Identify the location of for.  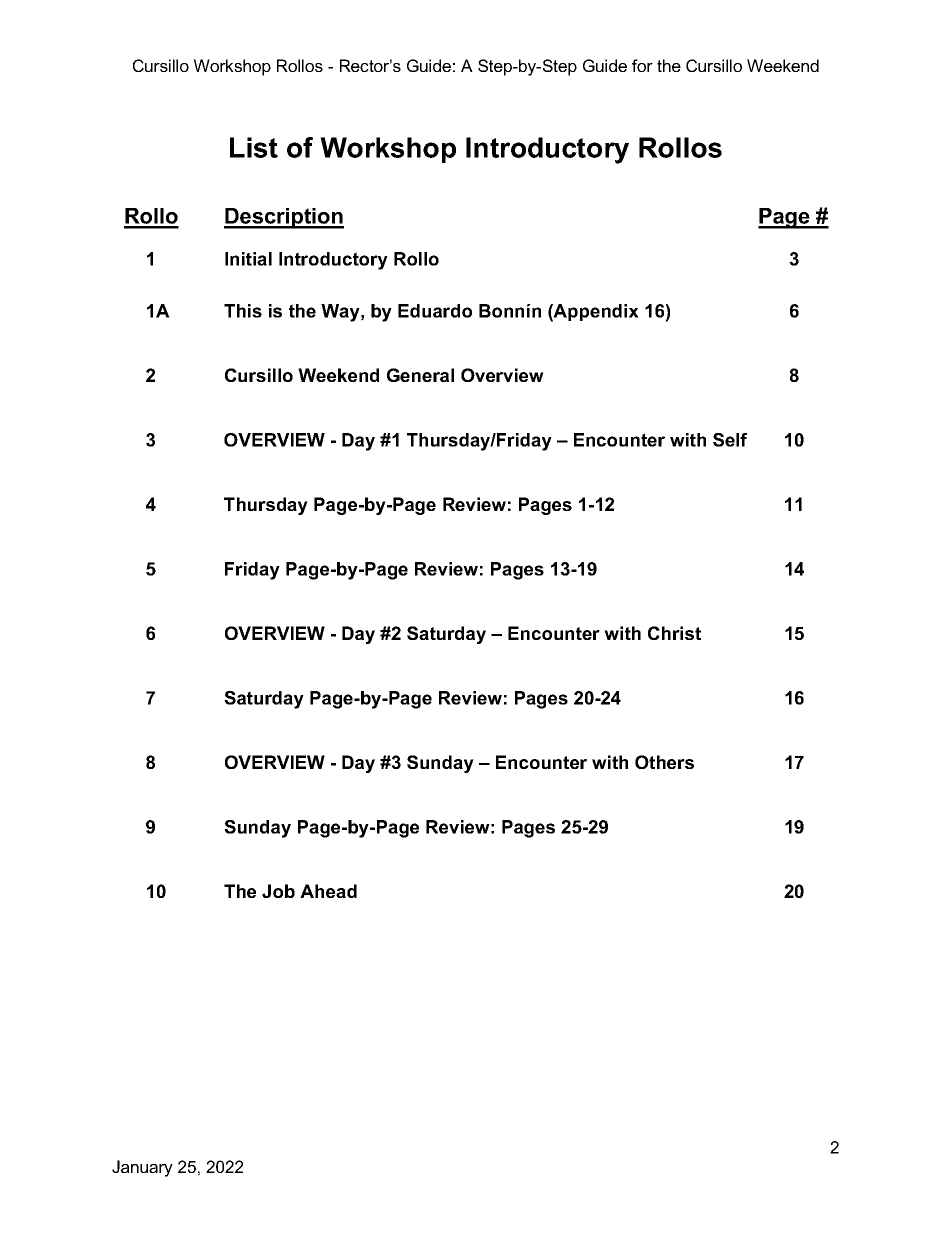
(642, 65).
